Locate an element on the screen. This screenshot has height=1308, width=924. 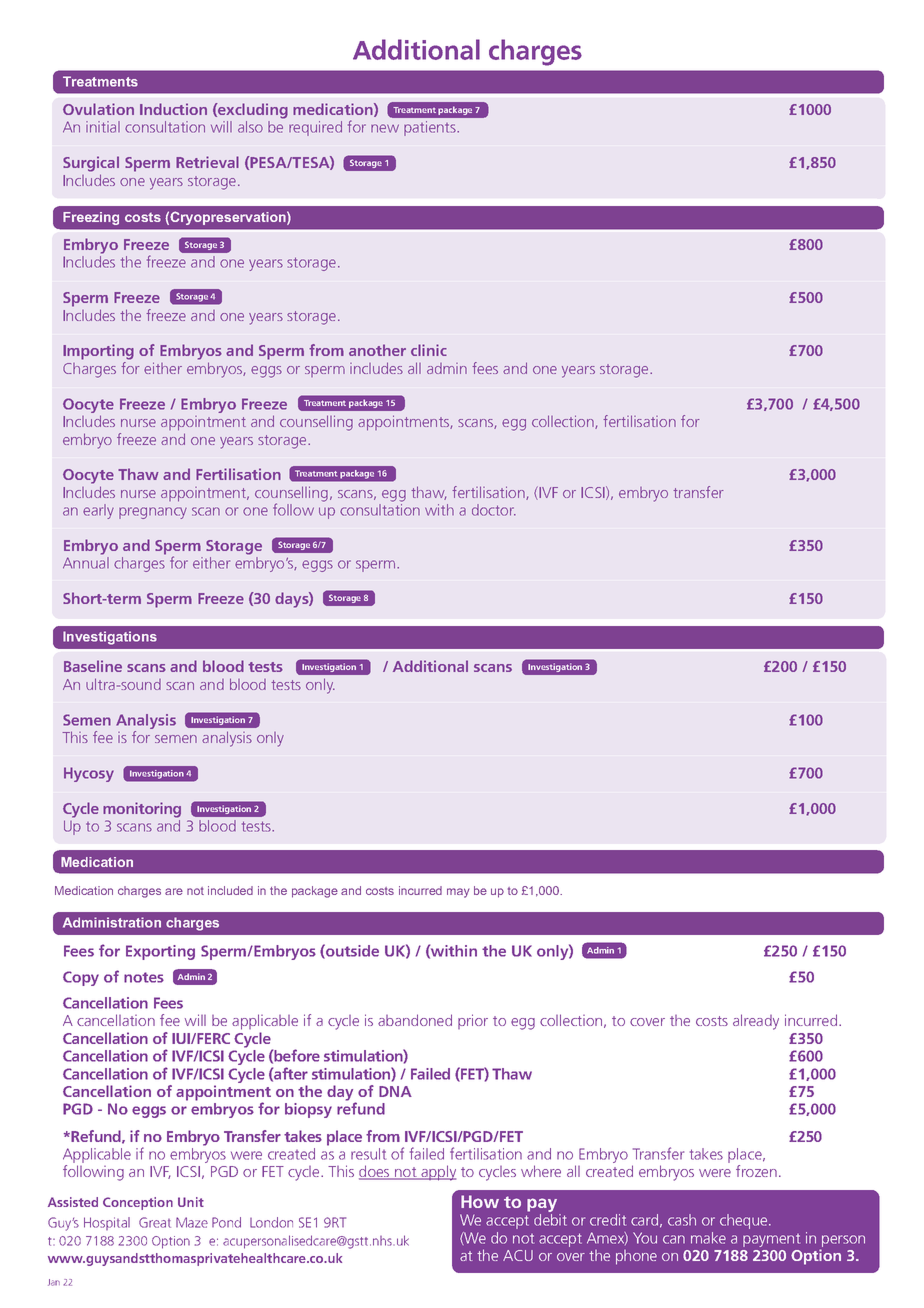
How is located at coordinates (480, 1201).
